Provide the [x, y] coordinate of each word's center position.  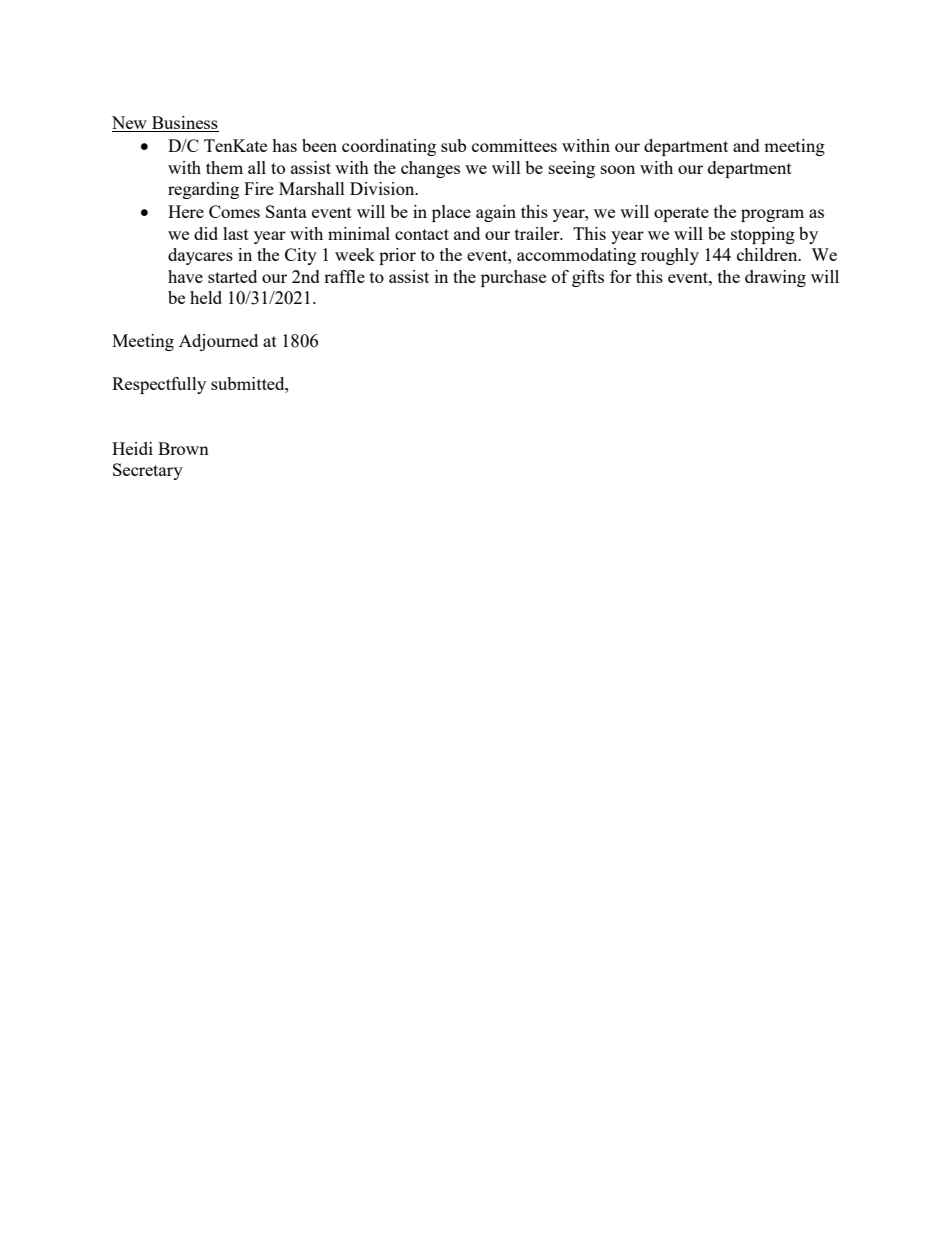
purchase [513, 278]
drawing [775, 278]
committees [514, 145]
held [206, 297]
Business [184, 124]
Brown [183, 448]
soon [618, 169]
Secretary [148, 471]
